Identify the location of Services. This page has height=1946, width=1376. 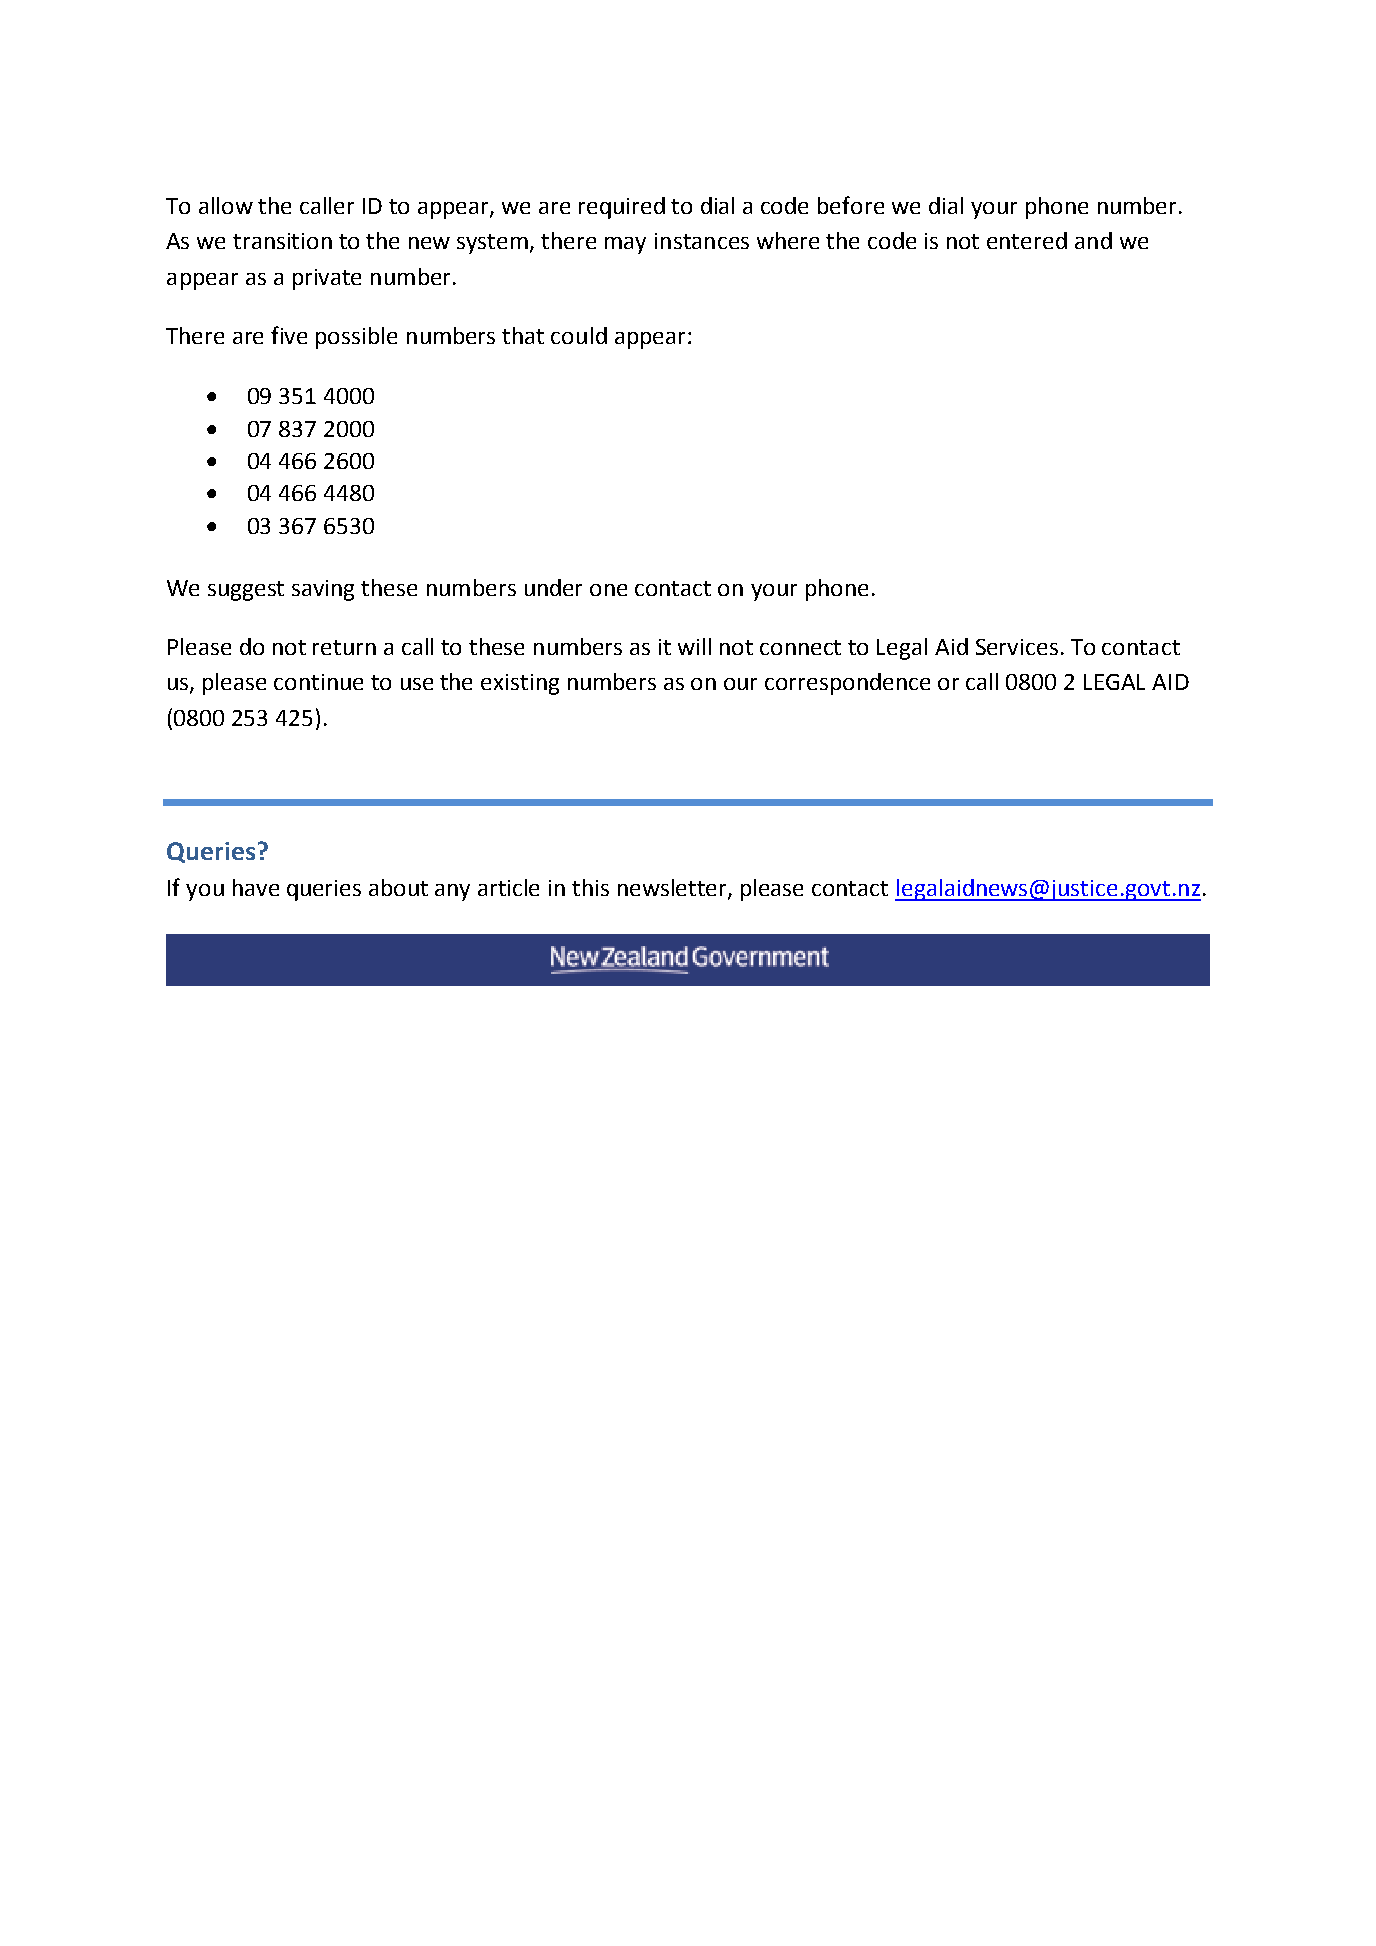
(1017, 647).
